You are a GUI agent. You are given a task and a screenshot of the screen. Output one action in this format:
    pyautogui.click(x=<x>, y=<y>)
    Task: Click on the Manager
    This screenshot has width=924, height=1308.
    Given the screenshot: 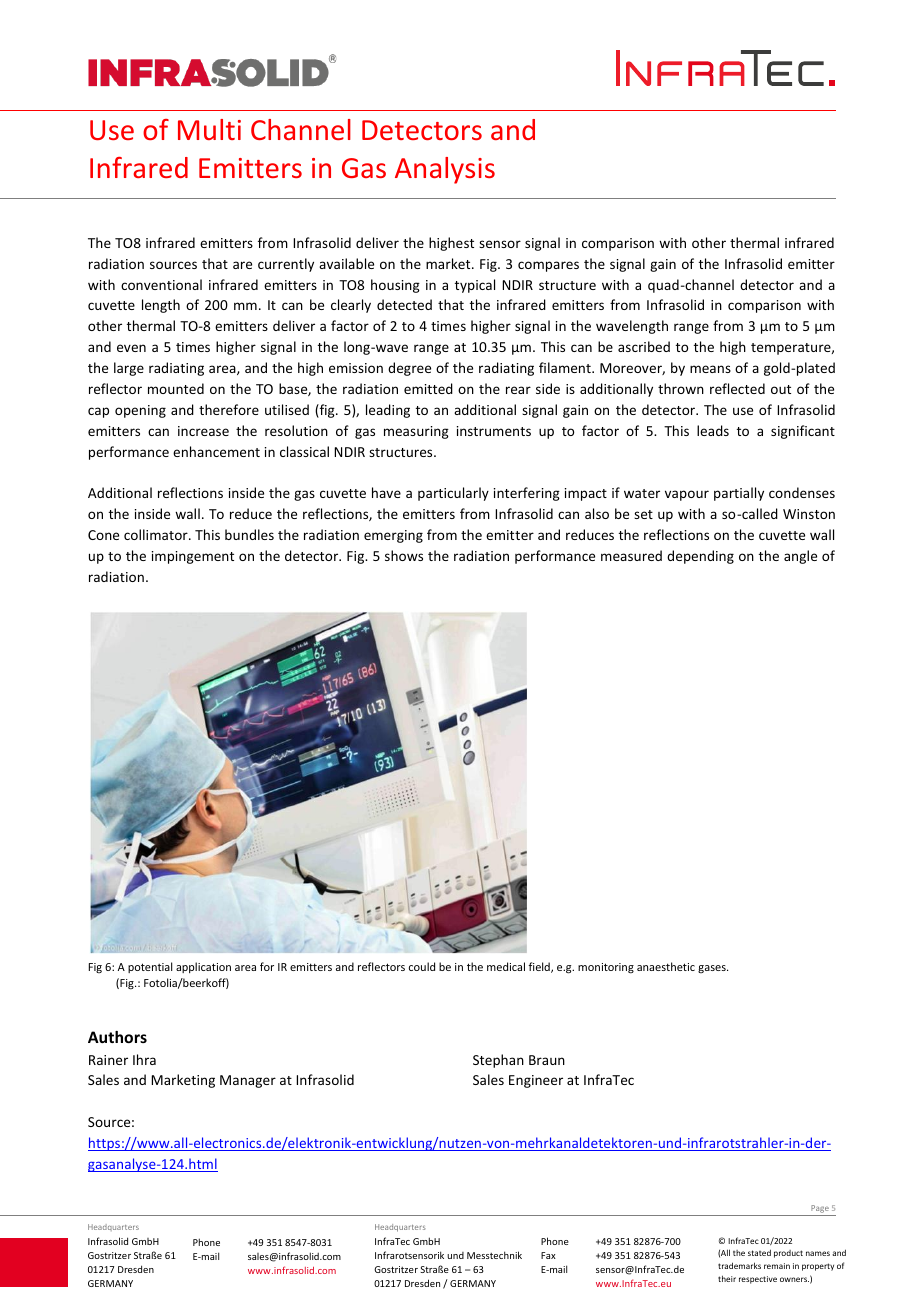 What is the action you would take?
    pyautogui.click(x=248, y=1081)
